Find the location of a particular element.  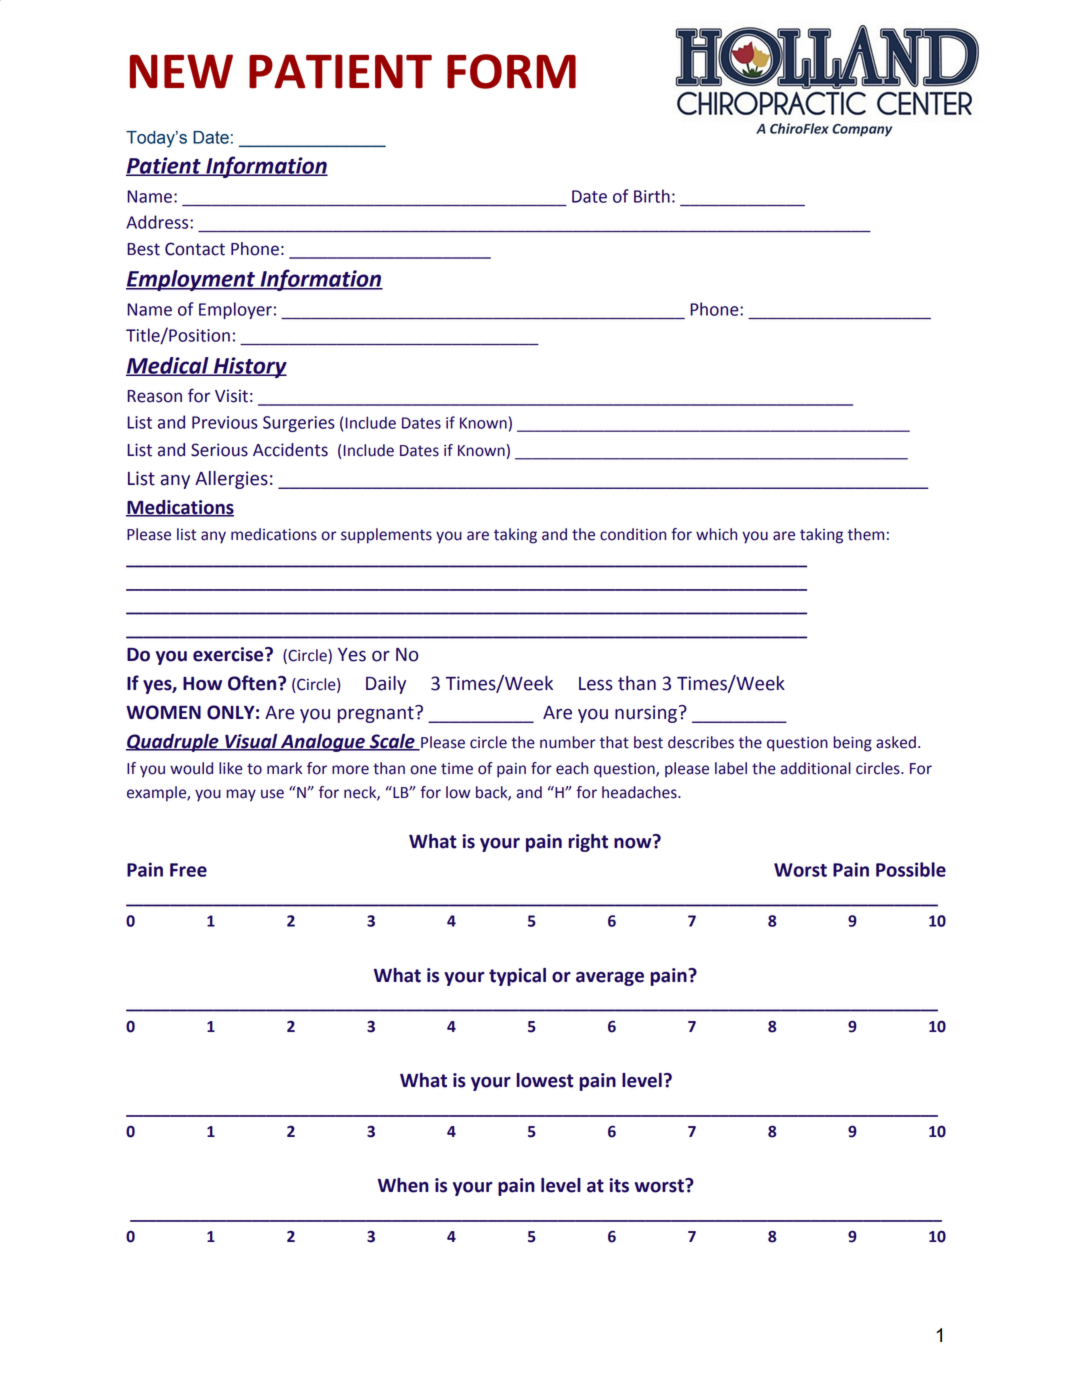

may is located at coordinates (241, 795).
